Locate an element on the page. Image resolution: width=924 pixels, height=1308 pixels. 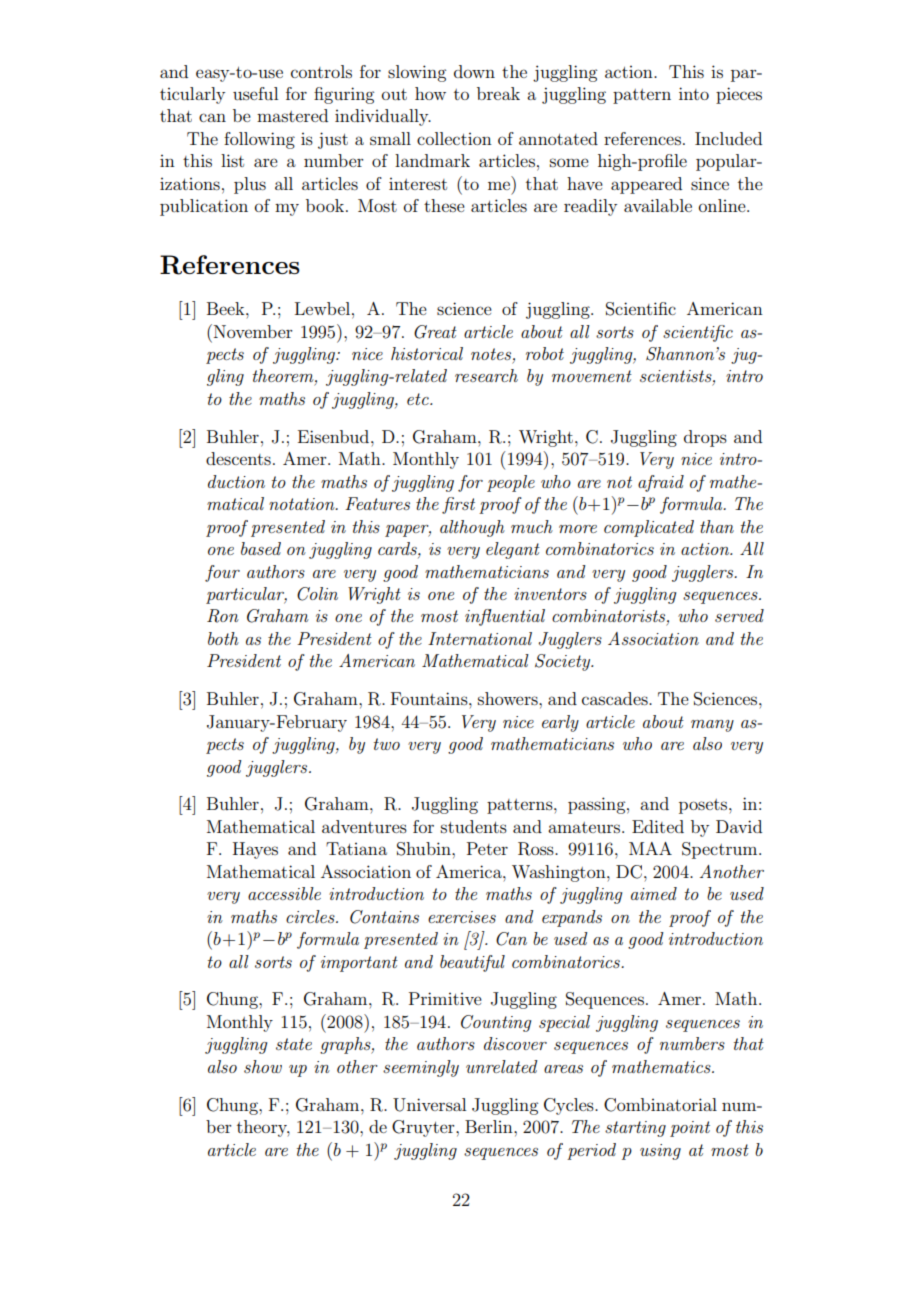
into is located at coordinates (694, 93).
